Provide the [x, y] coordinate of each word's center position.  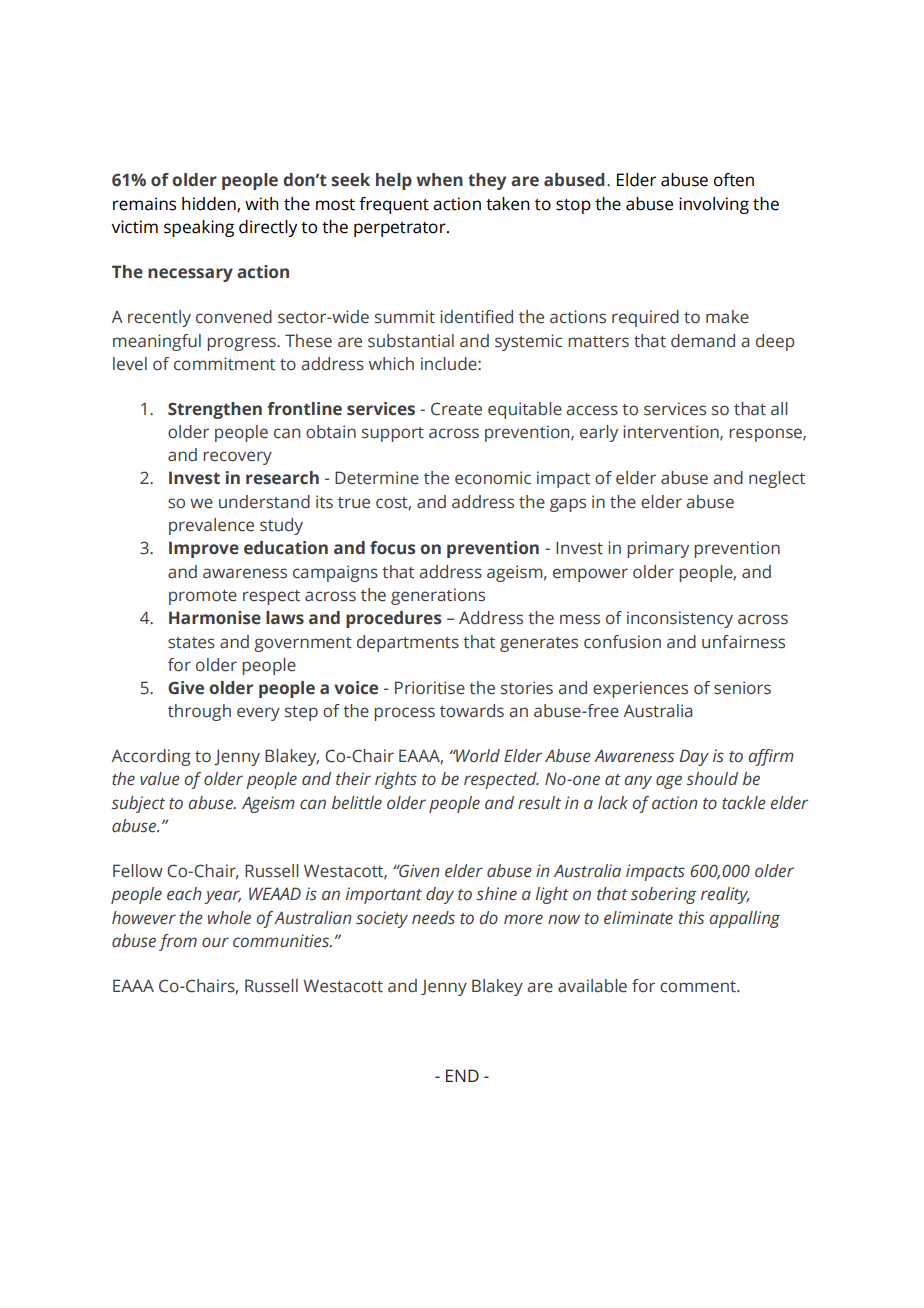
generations [438, 596]
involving [714, 205]
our [215, 942]
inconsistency [680, 619]
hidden [210, 204]
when [439, 180]
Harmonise [215, 618]
